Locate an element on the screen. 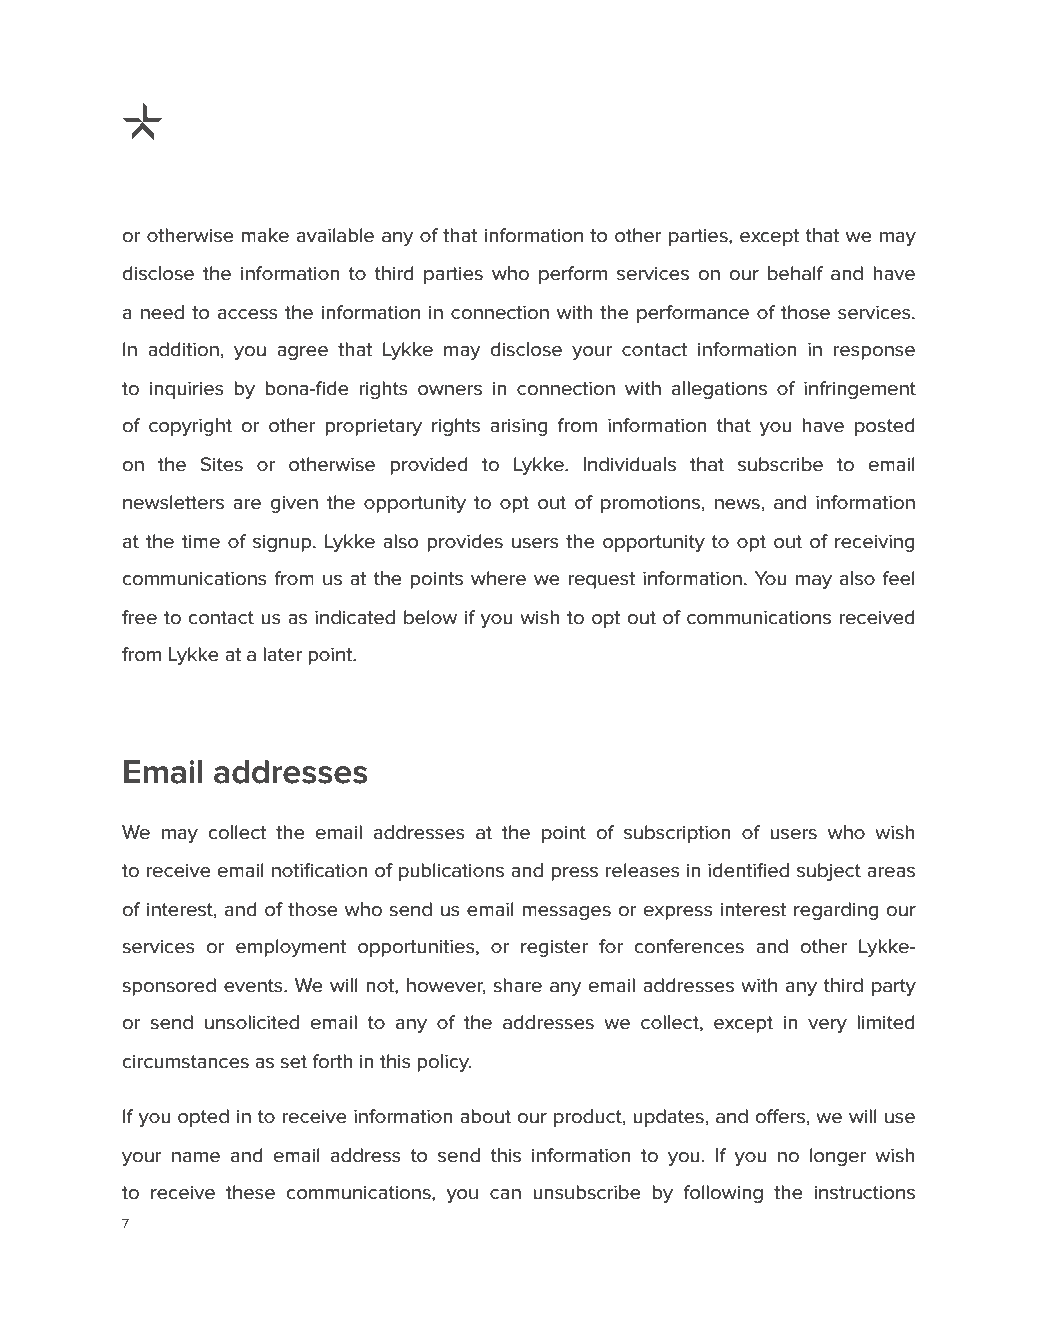  publications is located at coordinates (451, 872).
